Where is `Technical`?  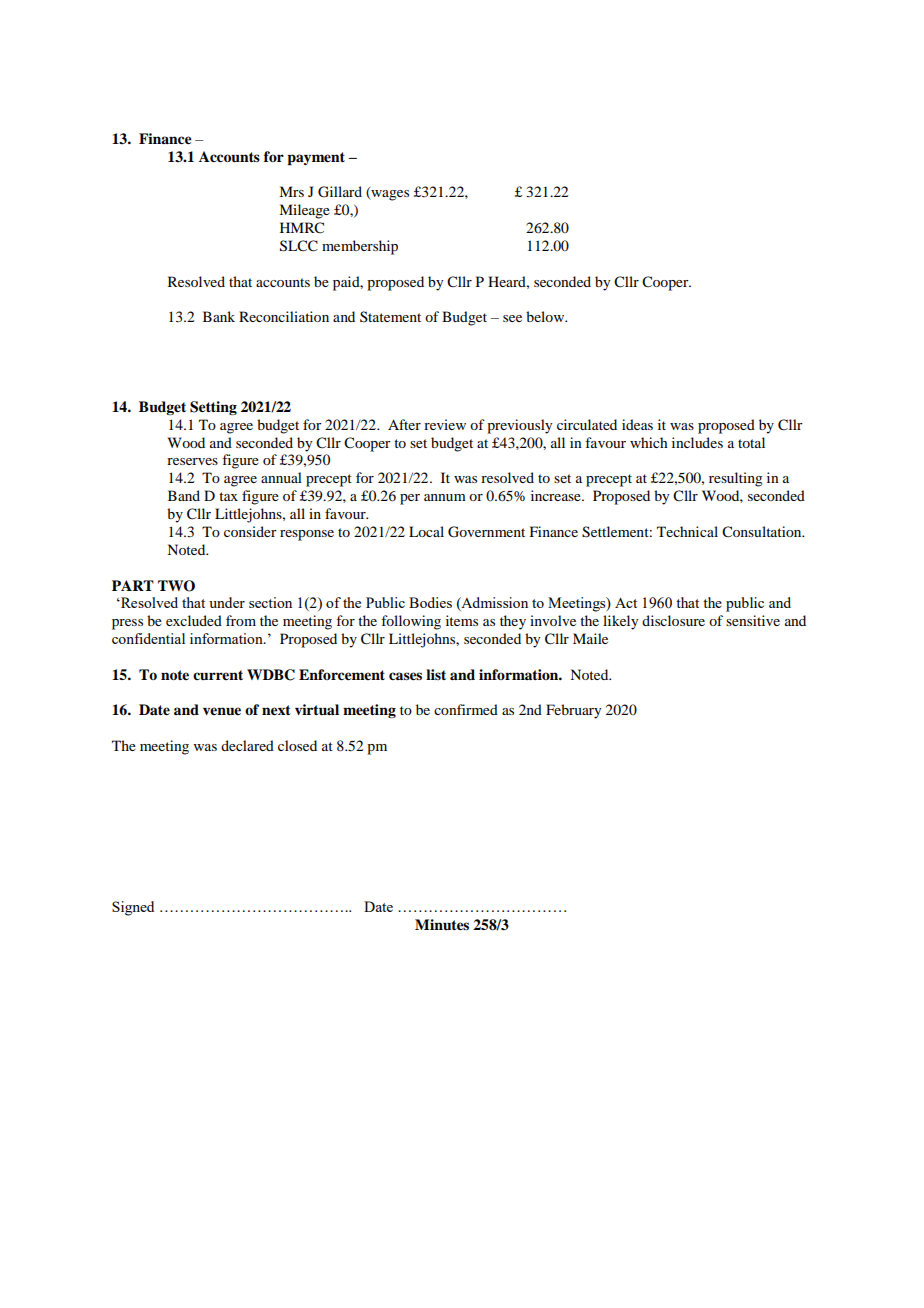 Technical is located at coordinates (687, 531).
